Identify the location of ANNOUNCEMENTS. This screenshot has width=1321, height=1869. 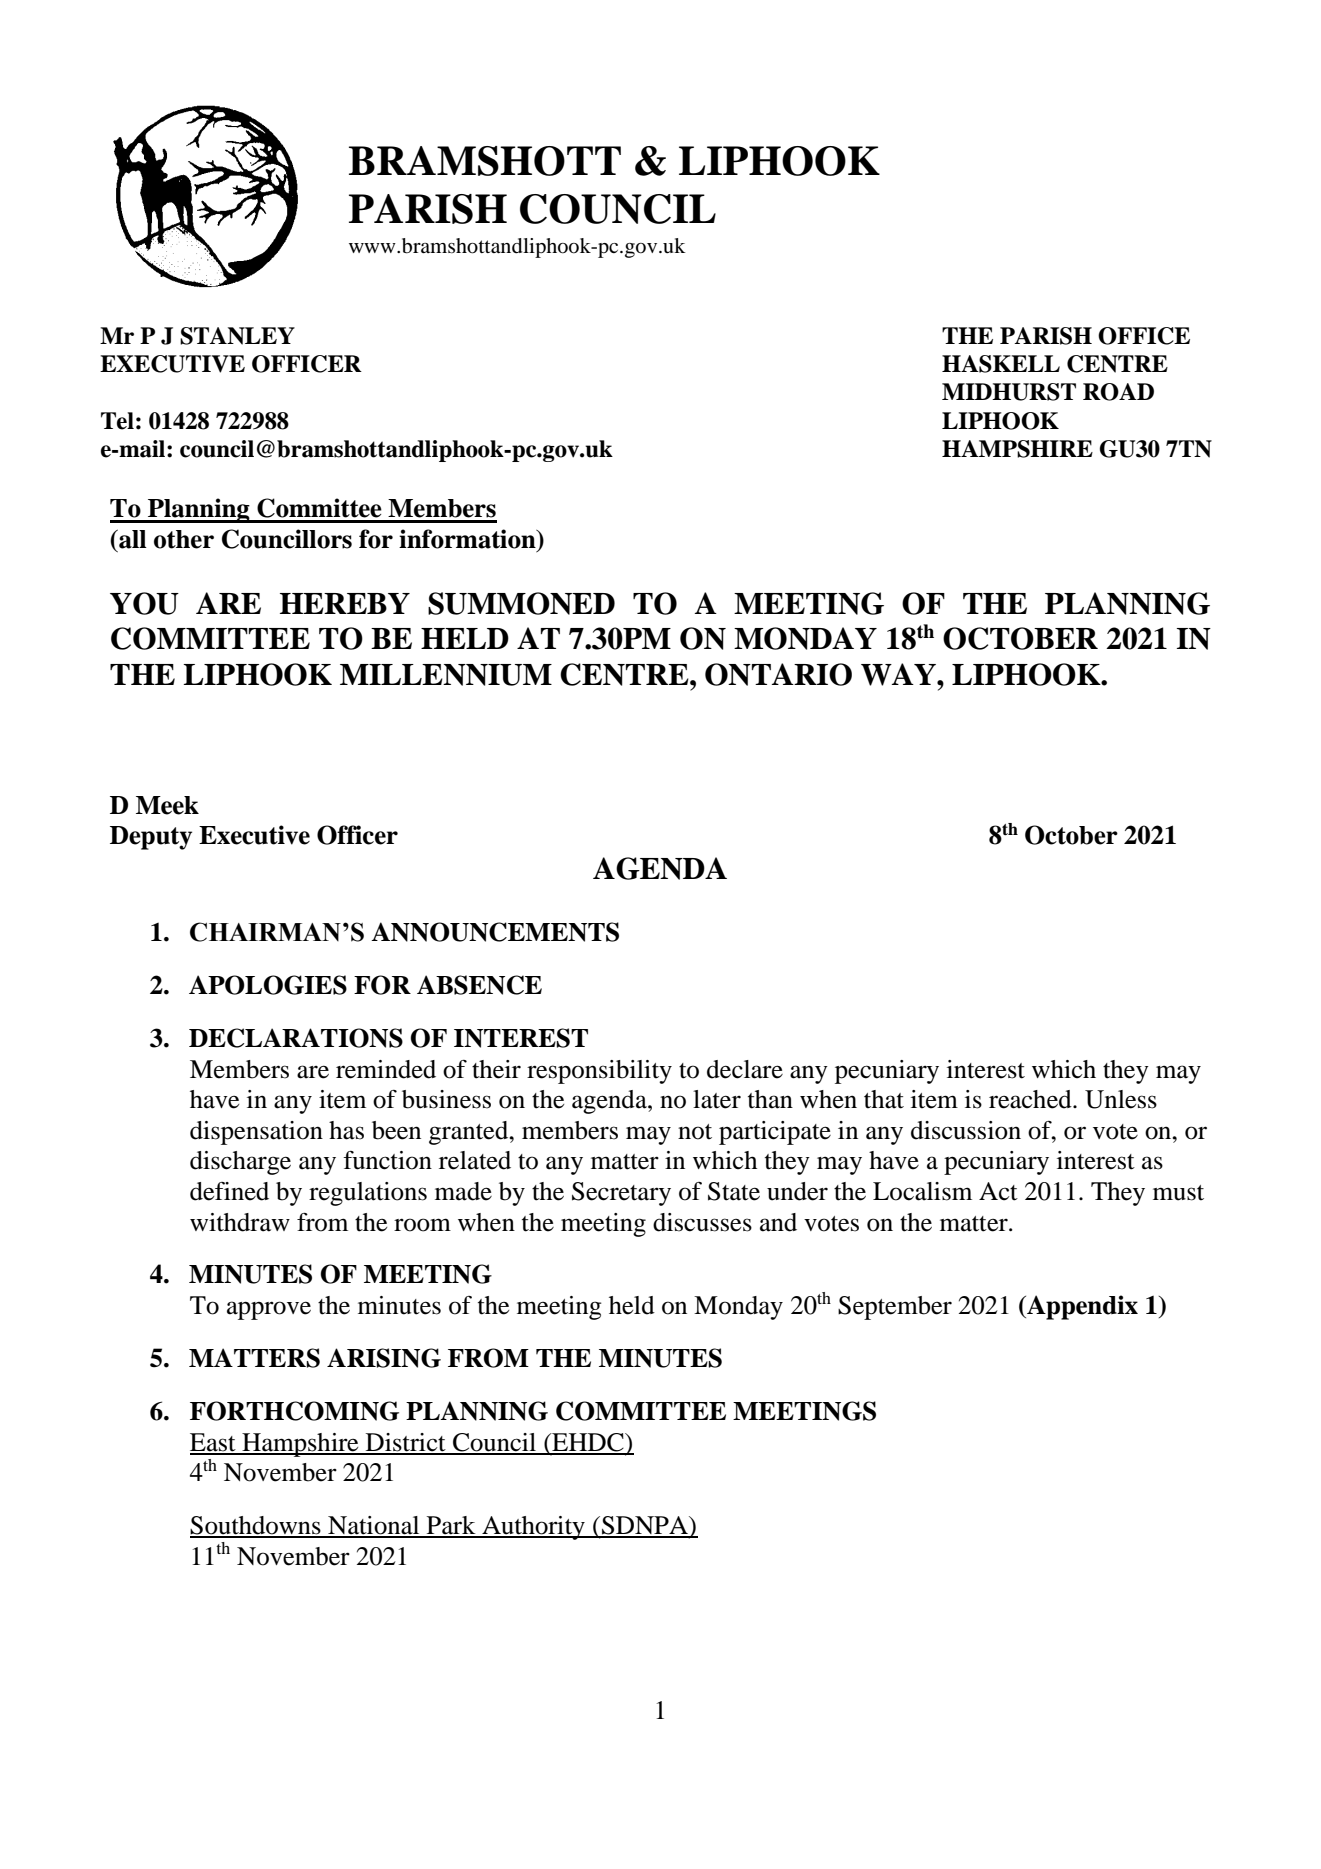
(495, 932).
